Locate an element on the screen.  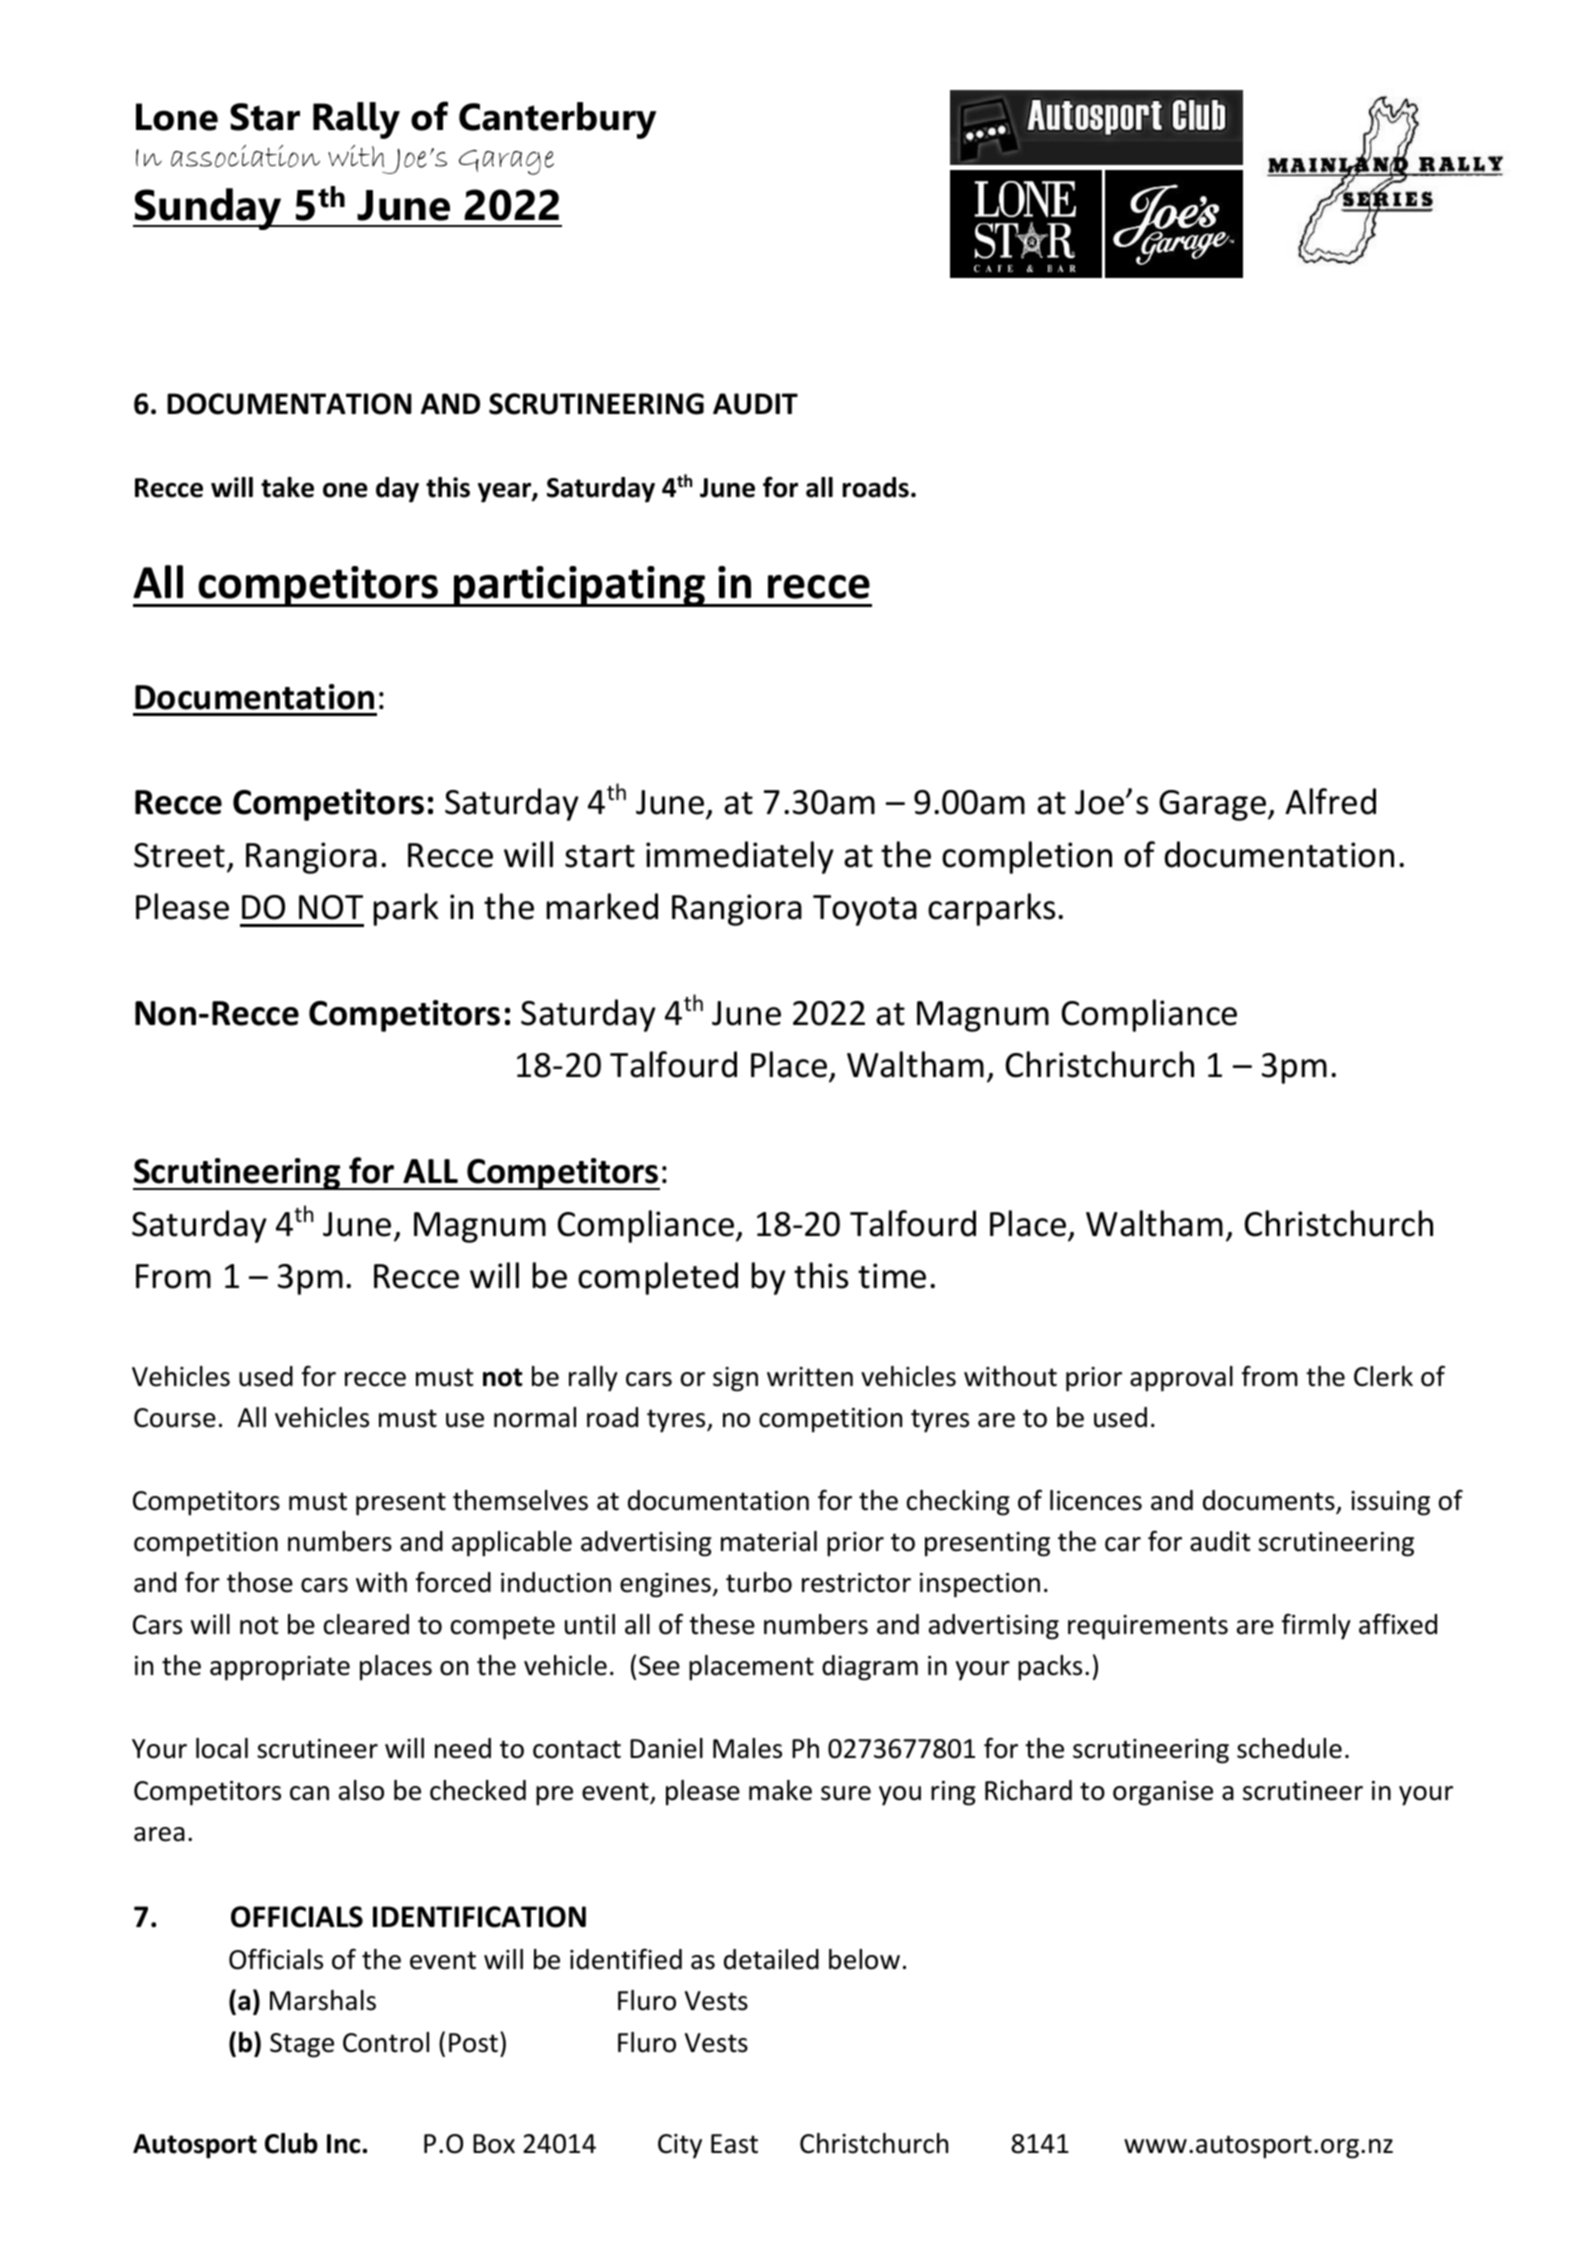
Stage is located at coordinates (302, 2045).
